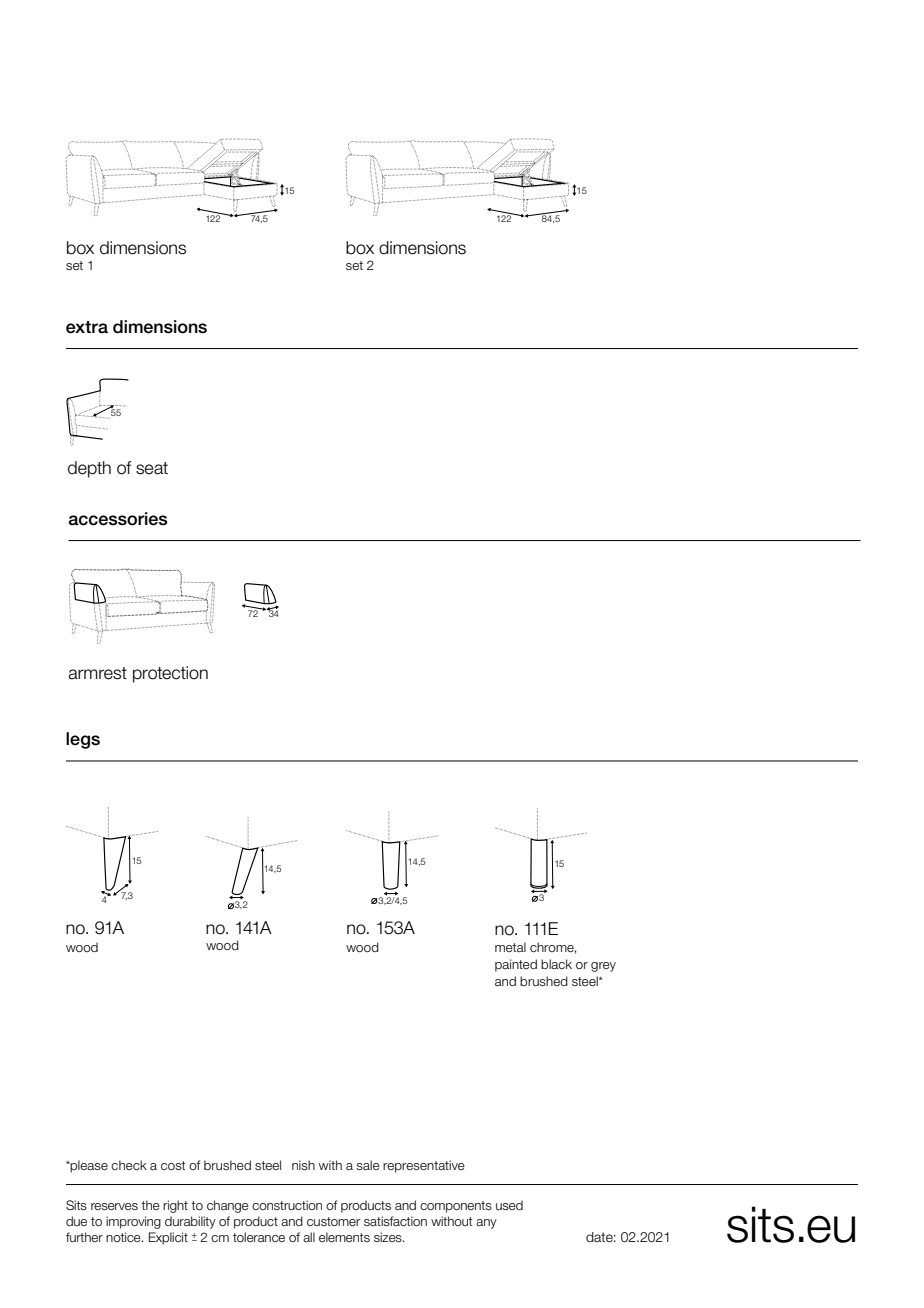 This page has height=1308, width=924. I want to click on accessories, so click(118, 519).
